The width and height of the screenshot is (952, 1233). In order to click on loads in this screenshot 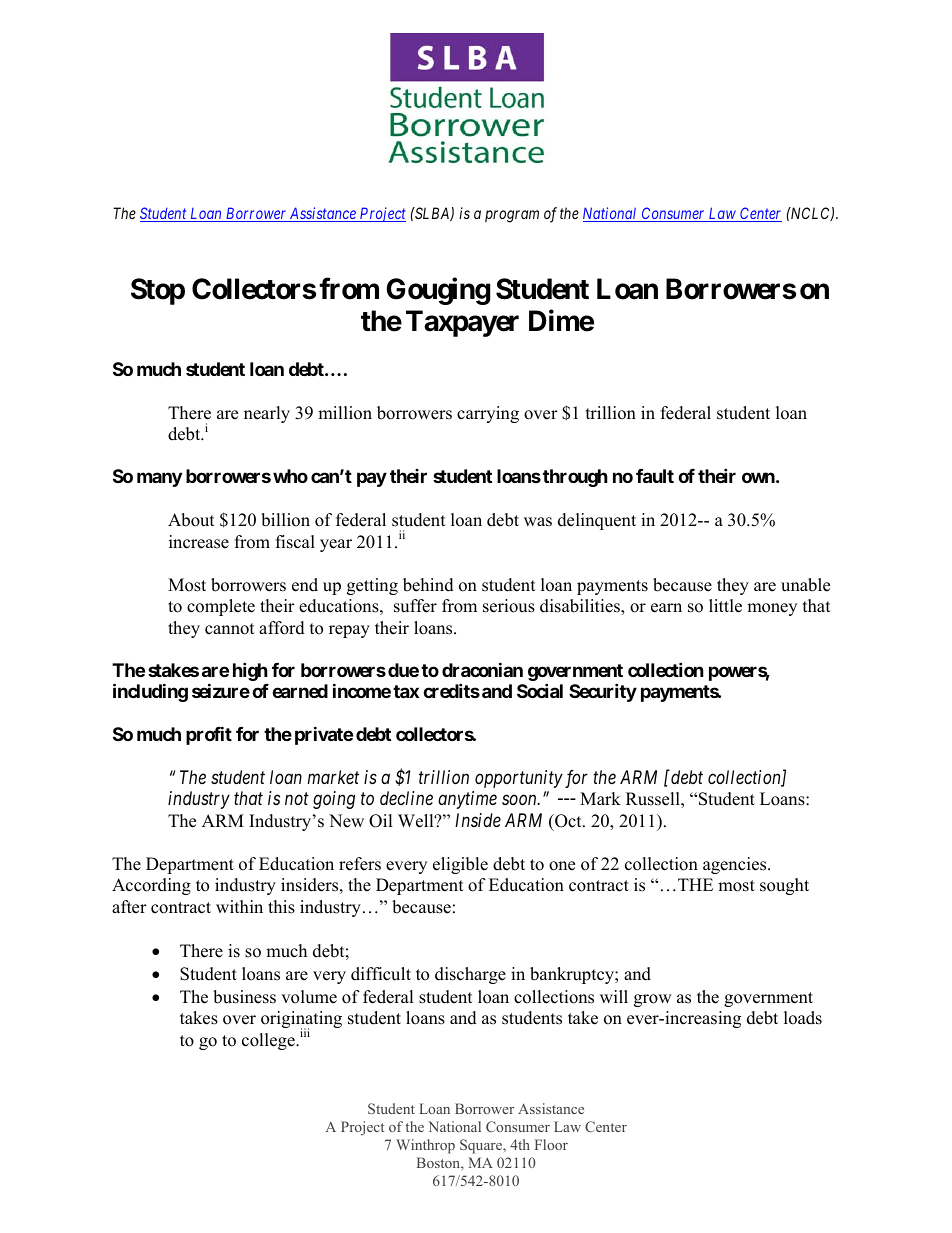, I will do `click(803, 1018)`.
